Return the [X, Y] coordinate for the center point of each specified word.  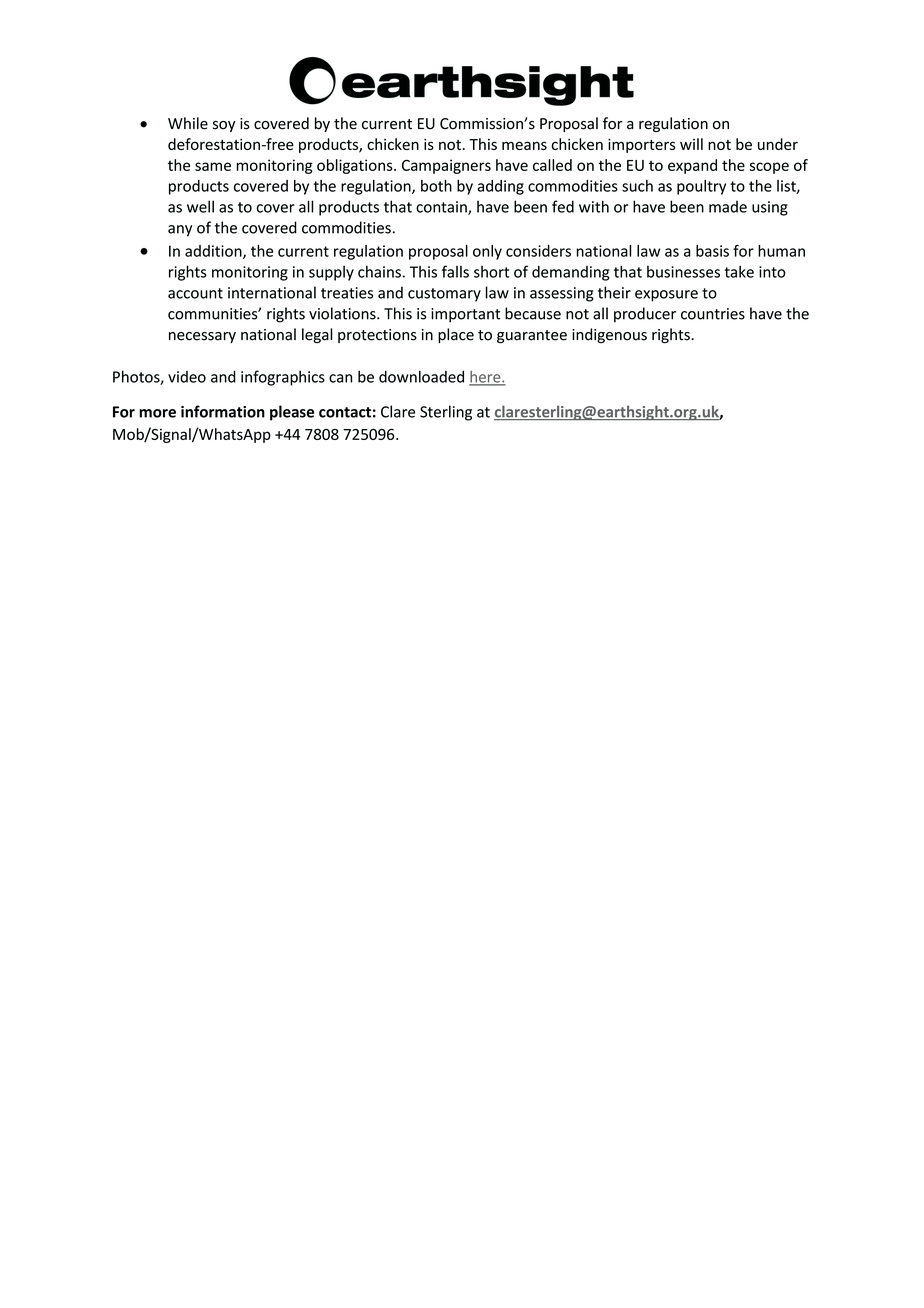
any [180, 231]
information [223, 411]
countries [713, 314]
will [691, 144]
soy [224, 126]
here [486, 378]
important [465, 315]
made [728, 207]
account [195, 293]
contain [442, 208]
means [524, 145]
